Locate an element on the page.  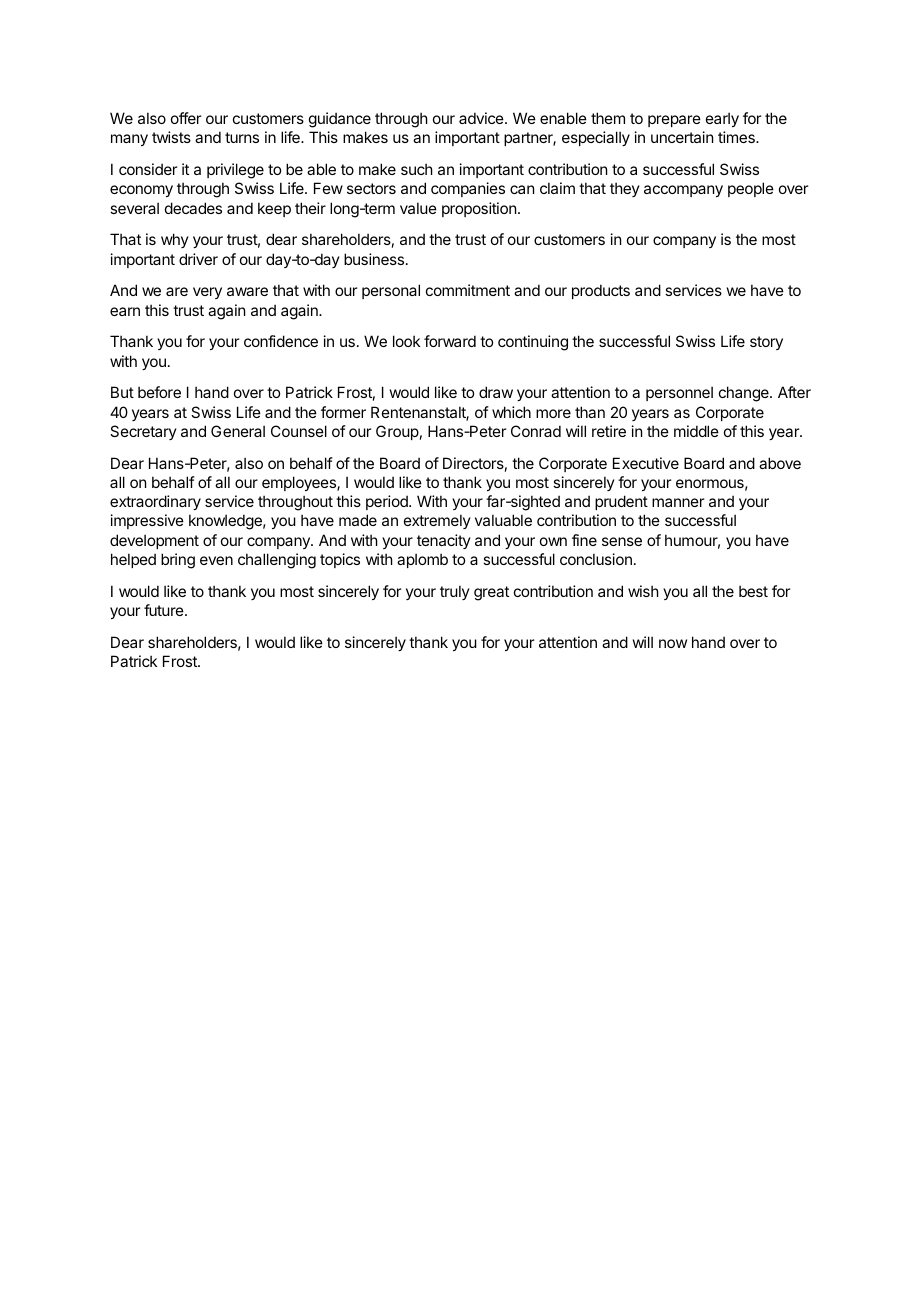
twists is located at coordinates (171, 137).
